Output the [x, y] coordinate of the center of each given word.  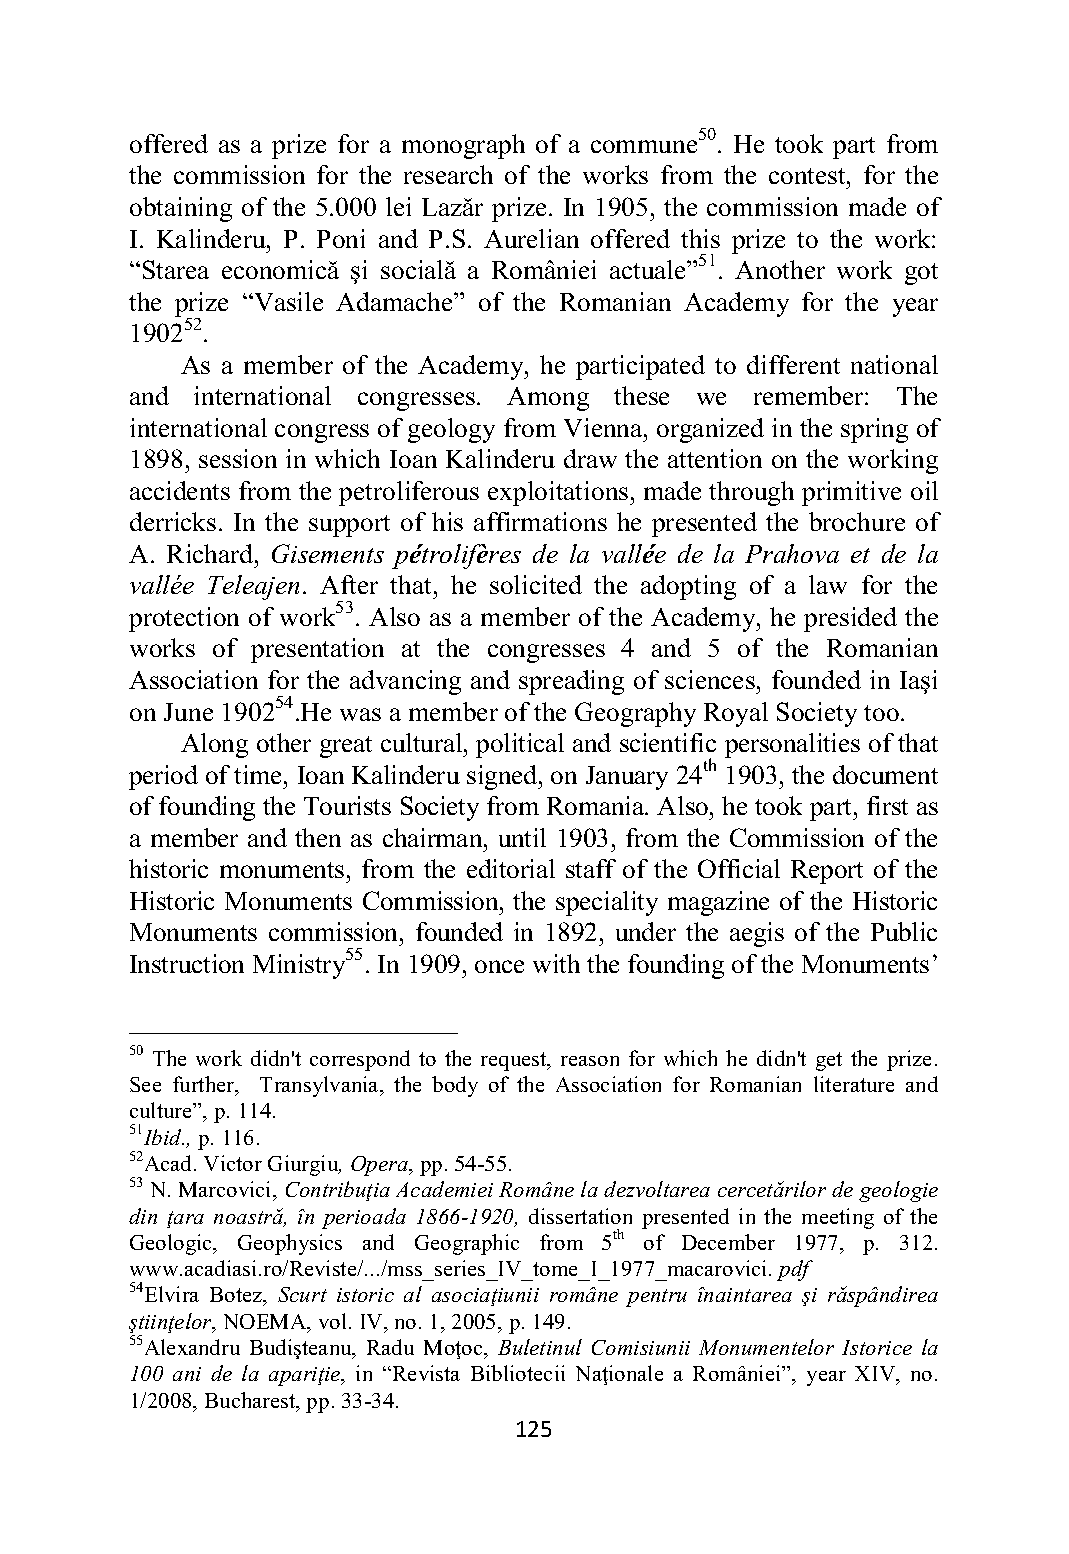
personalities [792, 745]
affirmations [540, 521]
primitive [851, 493]
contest [808, 176]
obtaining [181, 209]
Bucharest [251, 1401]
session [238, 458]
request [515, 1061]
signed [503, 777]
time [259, 774]
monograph [463, 146]
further [205, 1085]
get [829, 1061]
